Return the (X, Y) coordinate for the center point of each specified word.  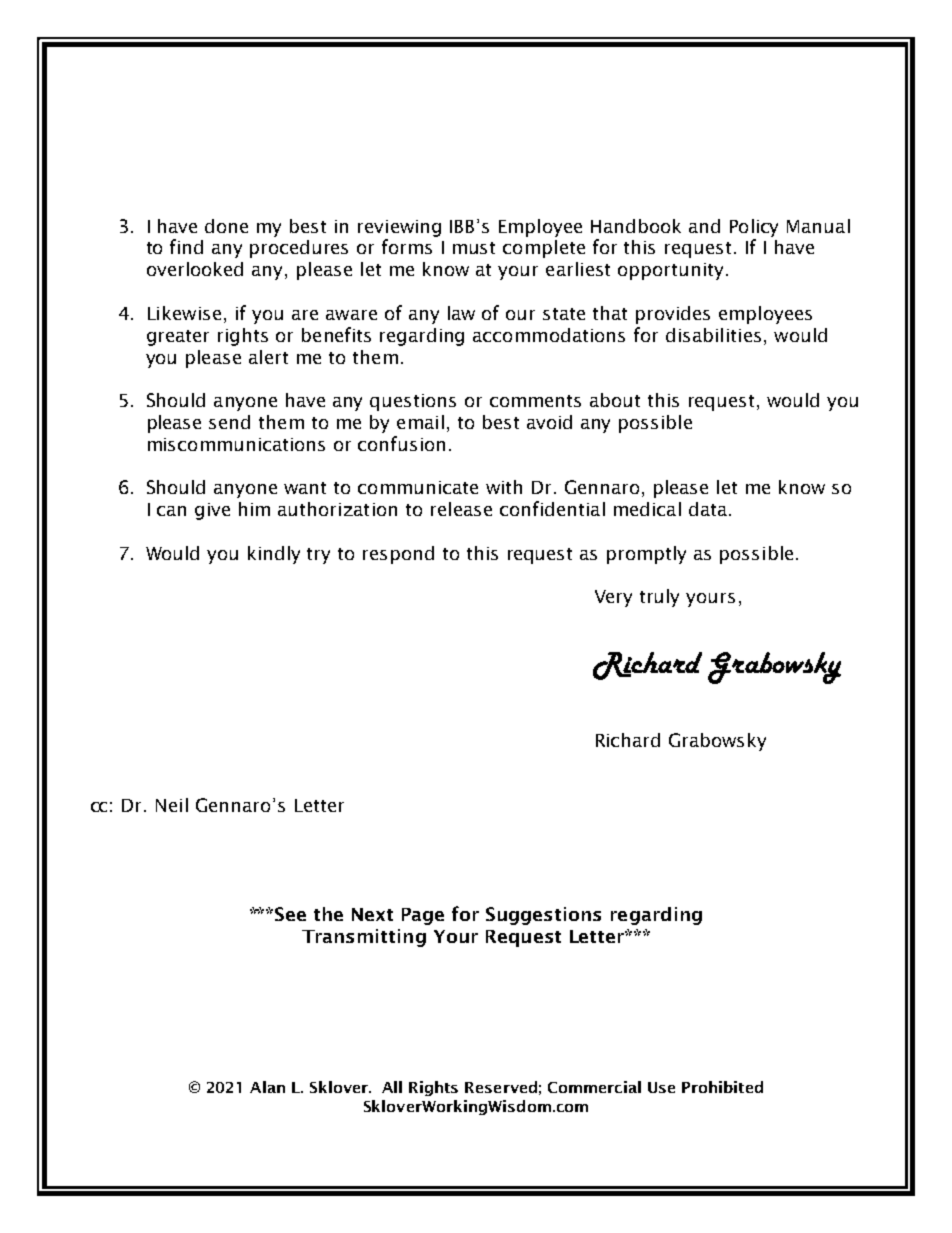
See (290, 914)
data (708, 509)
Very (613, 598)
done (226, 226)
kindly (274, 555)
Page (423, 916)
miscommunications (236, 444)
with (504, 487)
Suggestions (543, 916)
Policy (754, 228)
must (474, 248)
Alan (267, 1087)
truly (659, 598)
